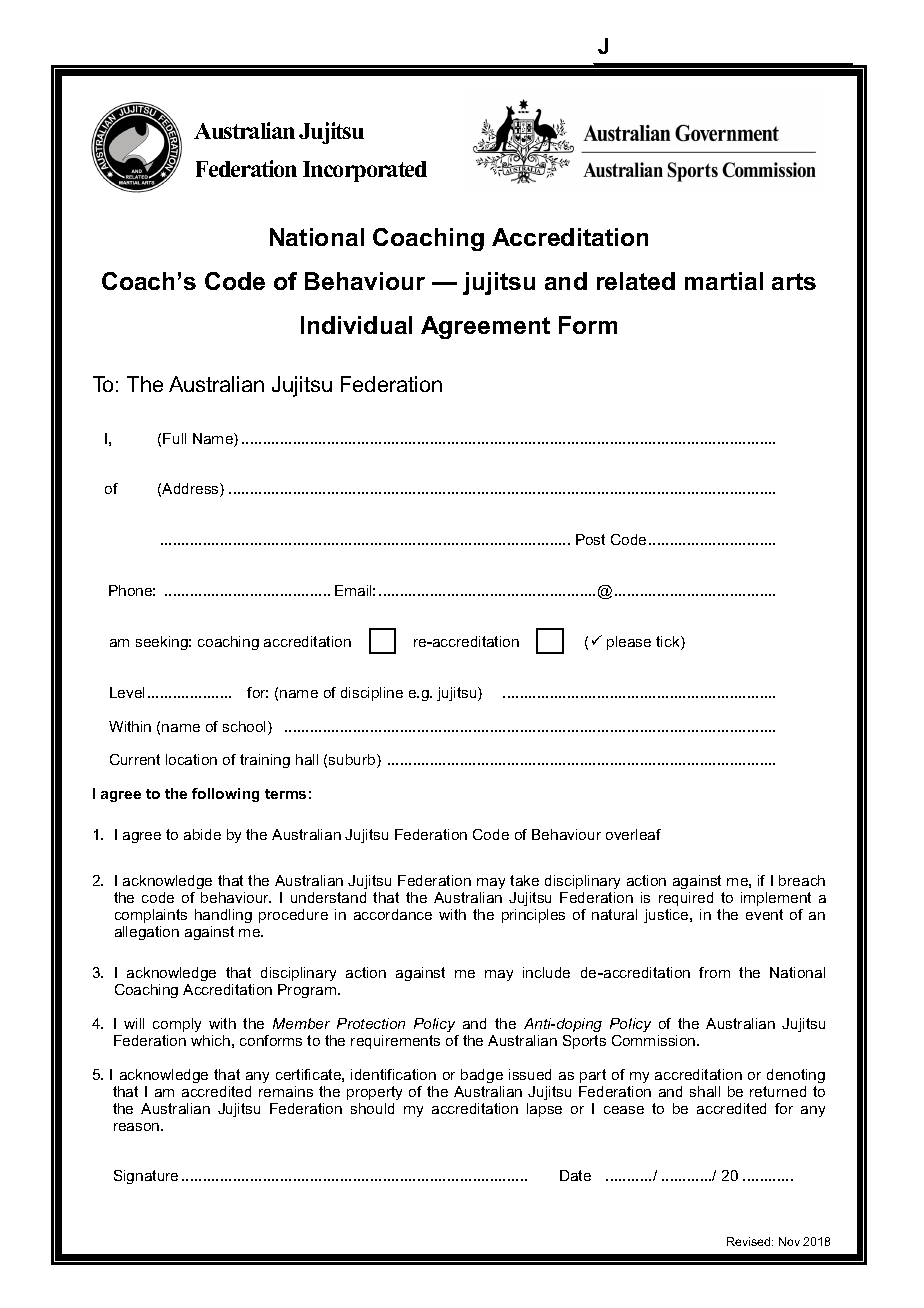  I want to click on tick, so click(669, 643).
